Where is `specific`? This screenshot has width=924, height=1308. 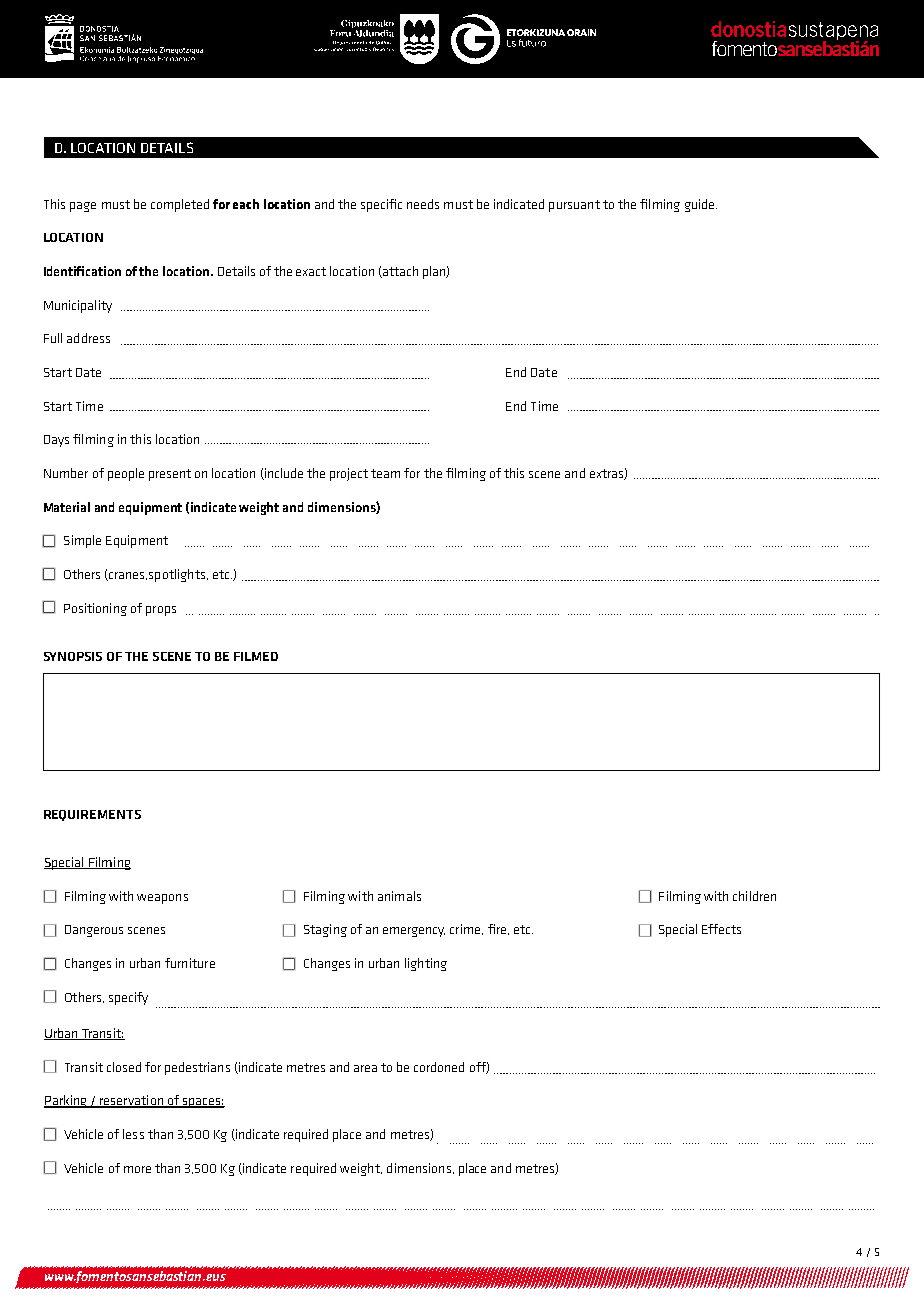 specific is located at coordinates (381, 205).
